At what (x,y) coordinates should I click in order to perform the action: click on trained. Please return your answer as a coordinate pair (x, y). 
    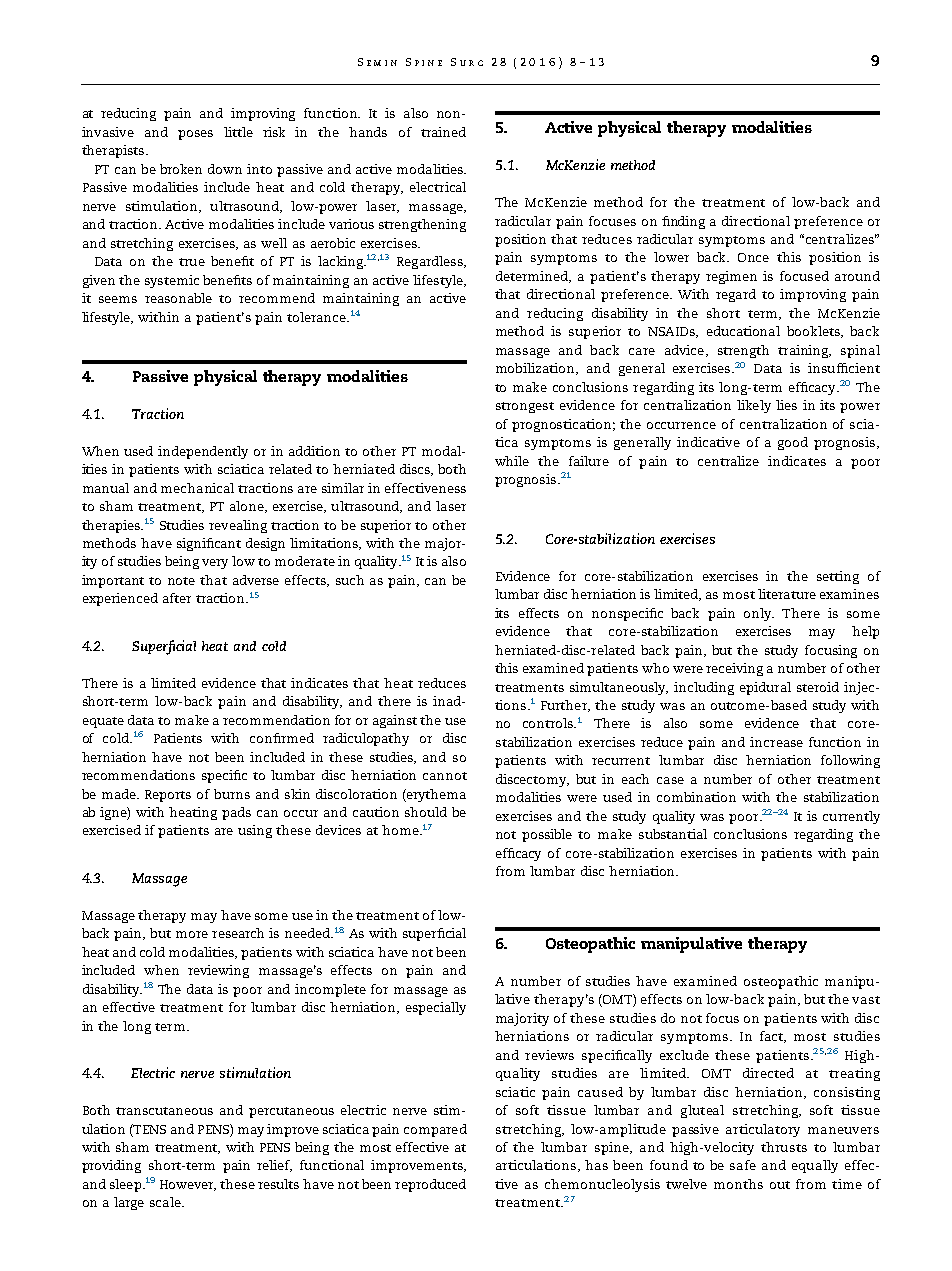
    Looking at the image, I should click on (443, 132).
